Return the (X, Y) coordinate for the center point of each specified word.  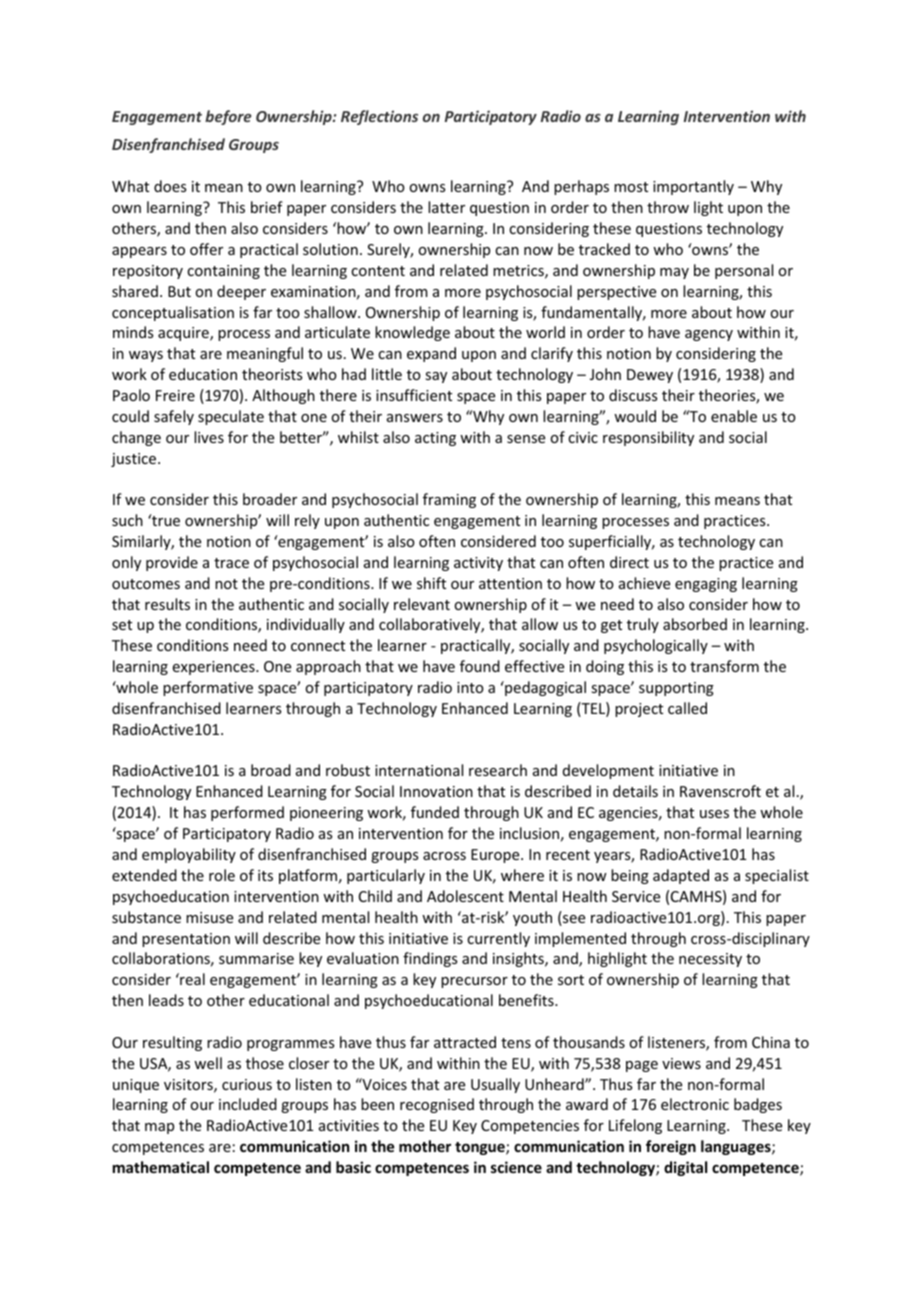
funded (435, 812)
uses (714, 814)
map (159, 1128)
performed (247, 813)
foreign (671, 1147)
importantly (693, 187)
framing (449, 500)
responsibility (648, 438)
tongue (481, 1148)
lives (209, 437)
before (228, 117)
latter (446, 207)
